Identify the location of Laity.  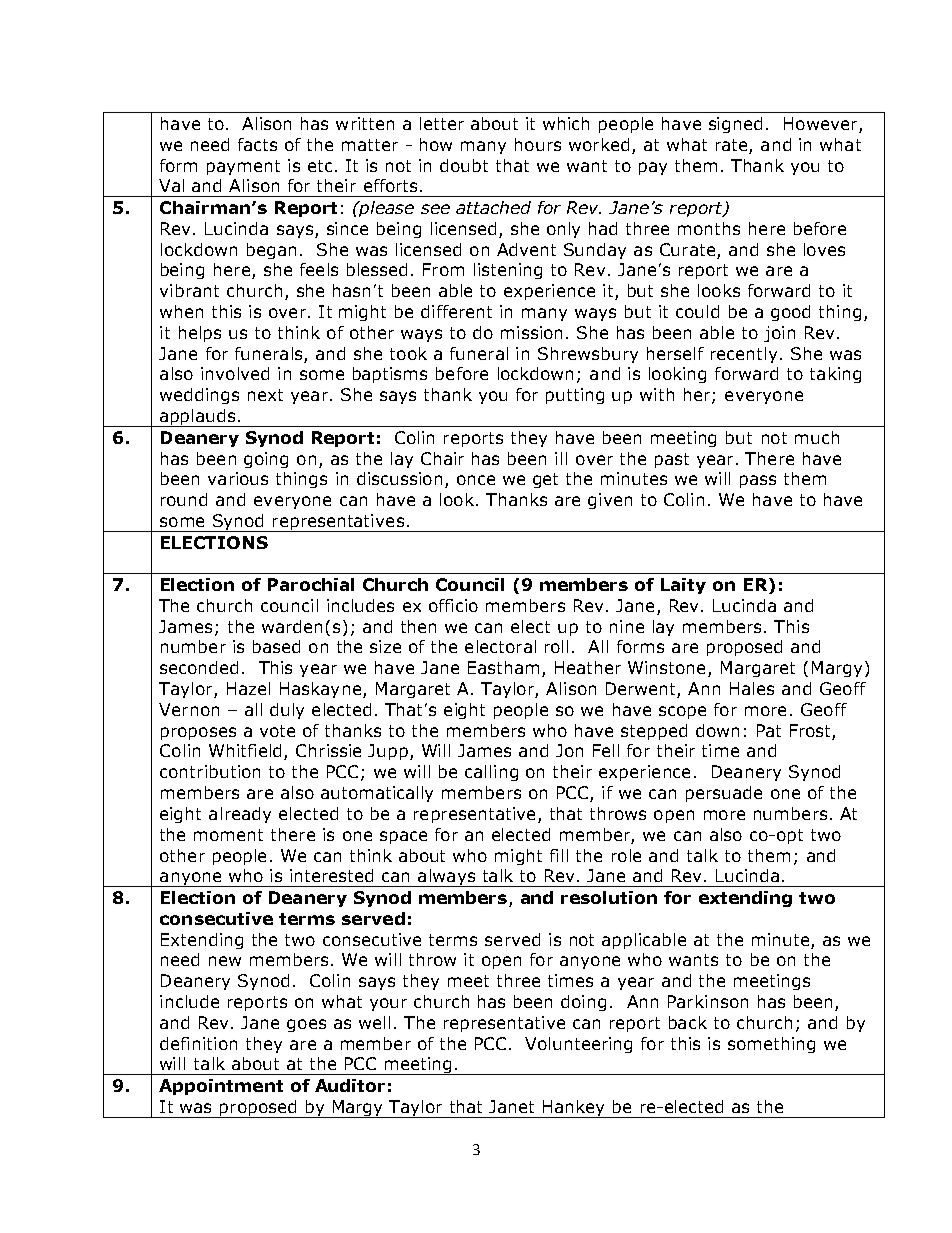
(683, 586).
